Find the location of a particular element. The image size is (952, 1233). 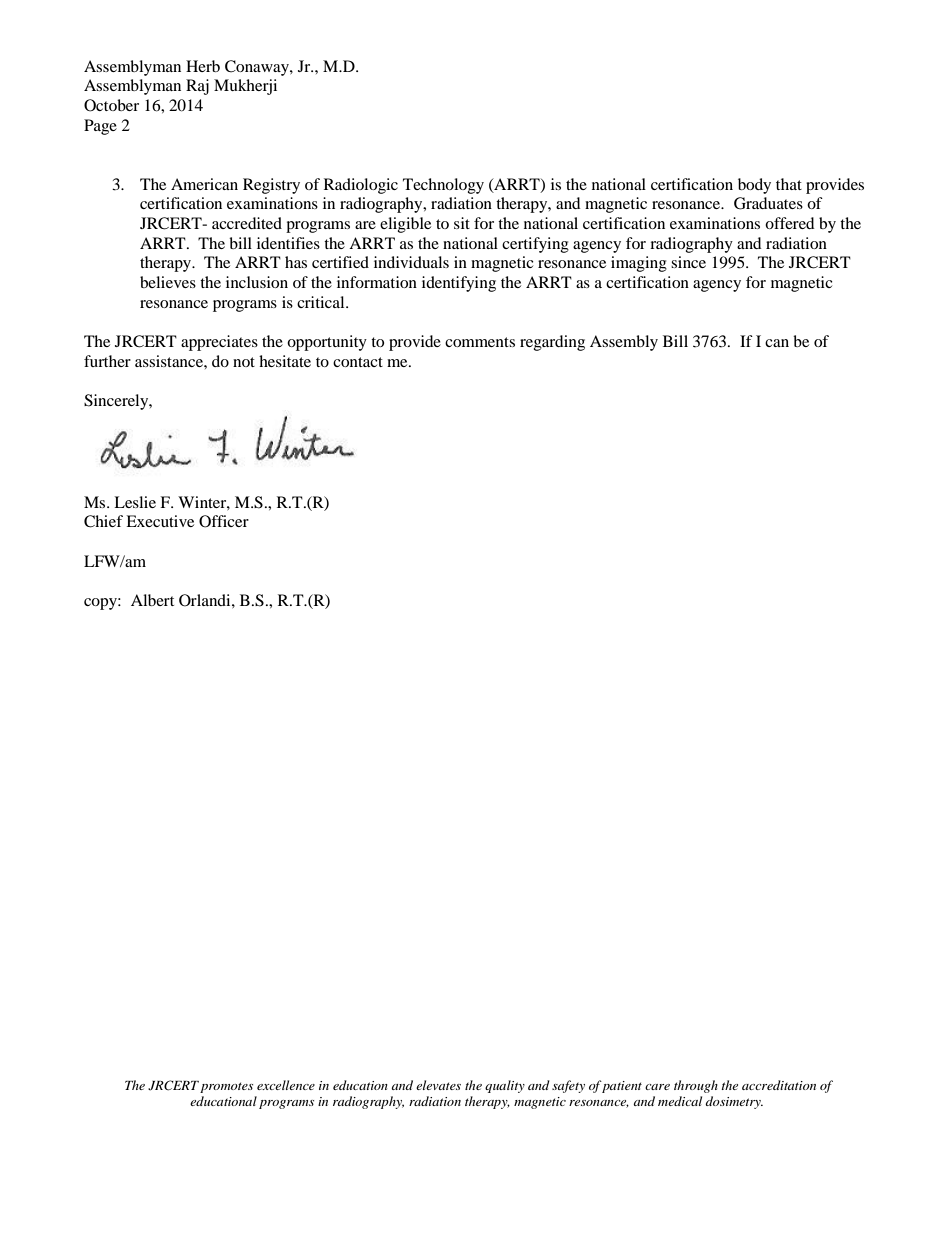

promotes is located at coordinates (226, 1087).
